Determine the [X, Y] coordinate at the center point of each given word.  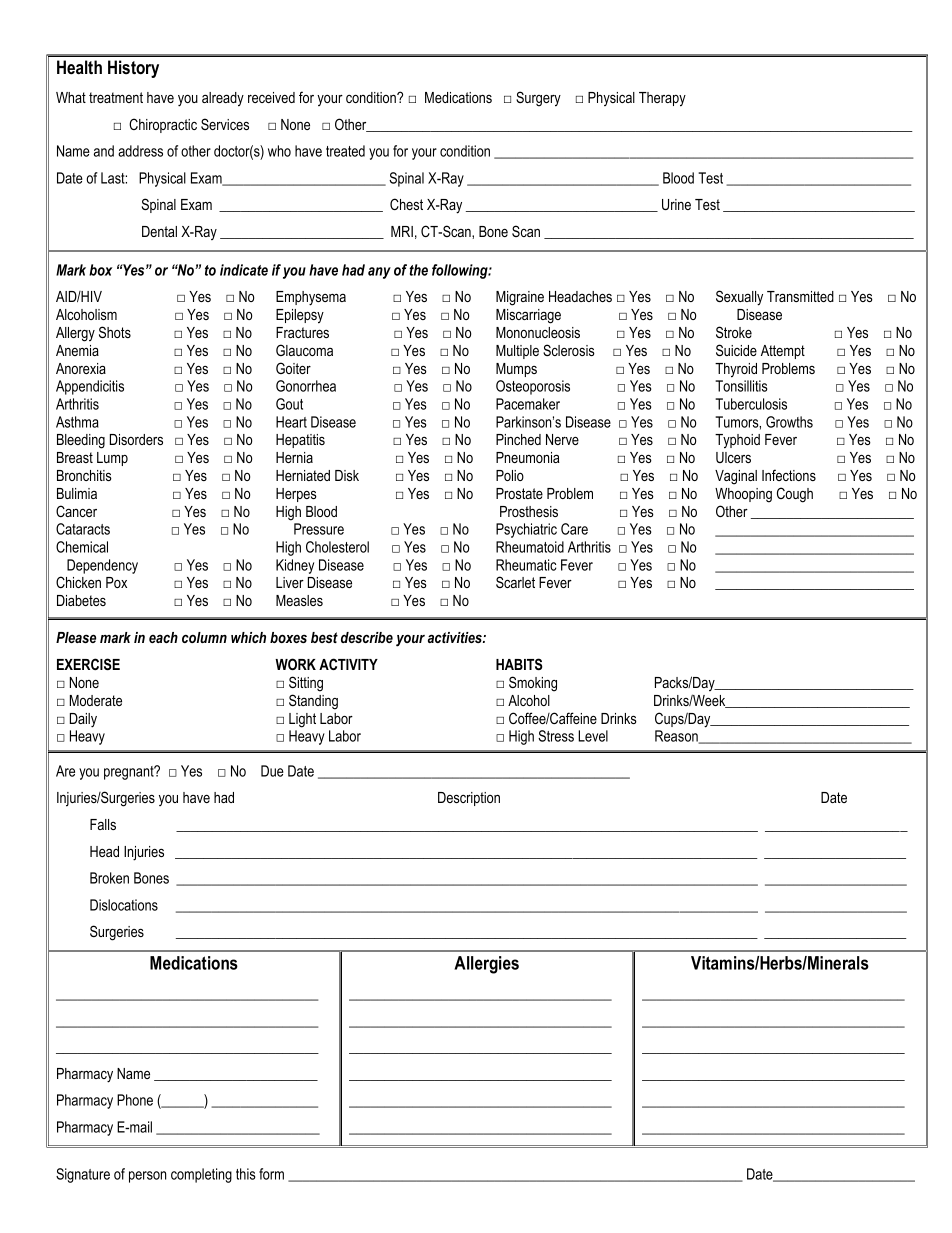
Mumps [516, 370]
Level [593, 736]
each [163, 637]
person [147, 1177]
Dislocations [124, 905]
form [271, 1174]
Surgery [538, 99]
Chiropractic [163, 125]
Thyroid [736, 370]
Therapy [662, 99]
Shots [115, 332]
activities [456, 637]
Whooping [743, 495]
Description [469, 799]
